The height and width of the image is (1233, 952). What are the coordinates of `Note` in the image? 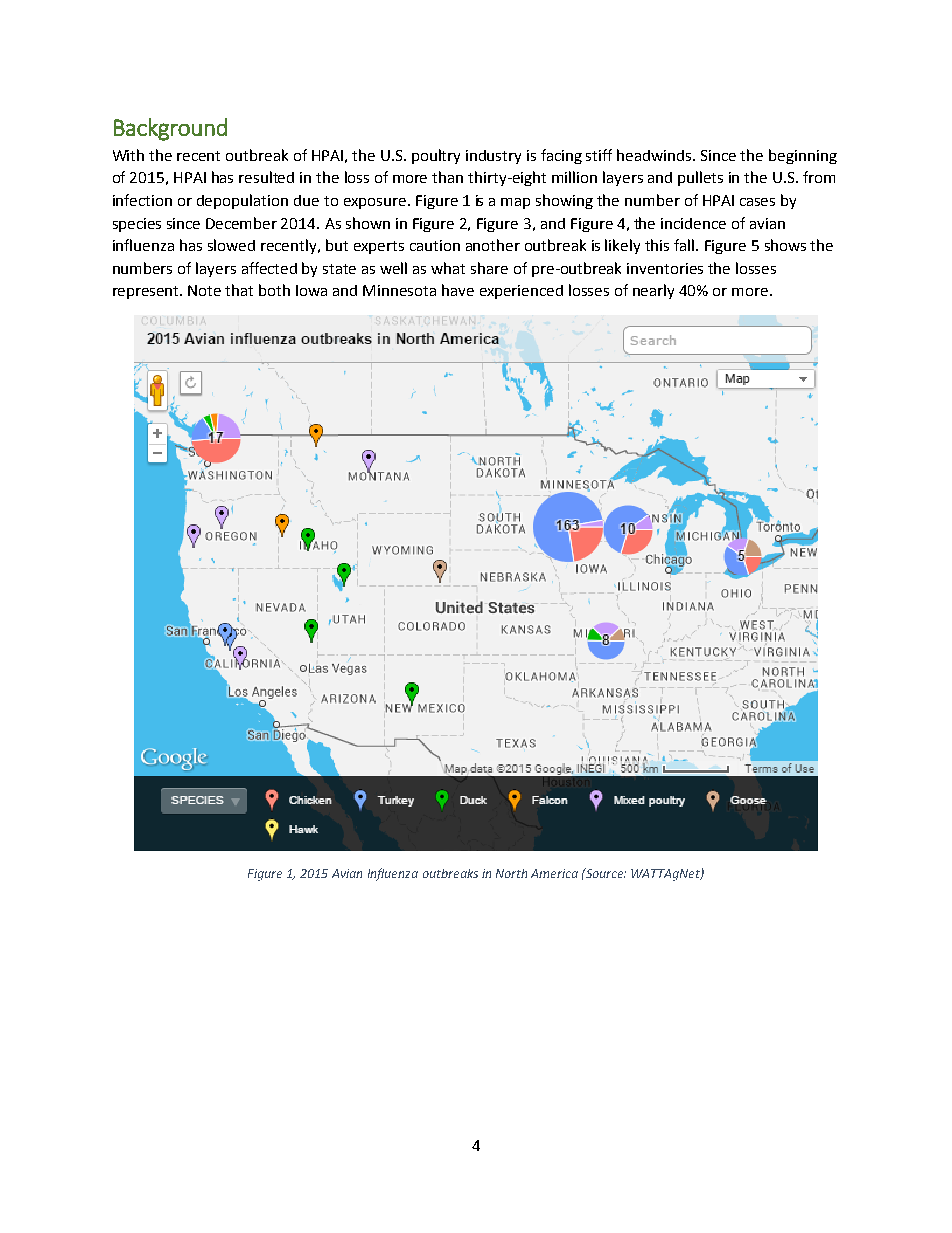 It's located at (204, 290).
